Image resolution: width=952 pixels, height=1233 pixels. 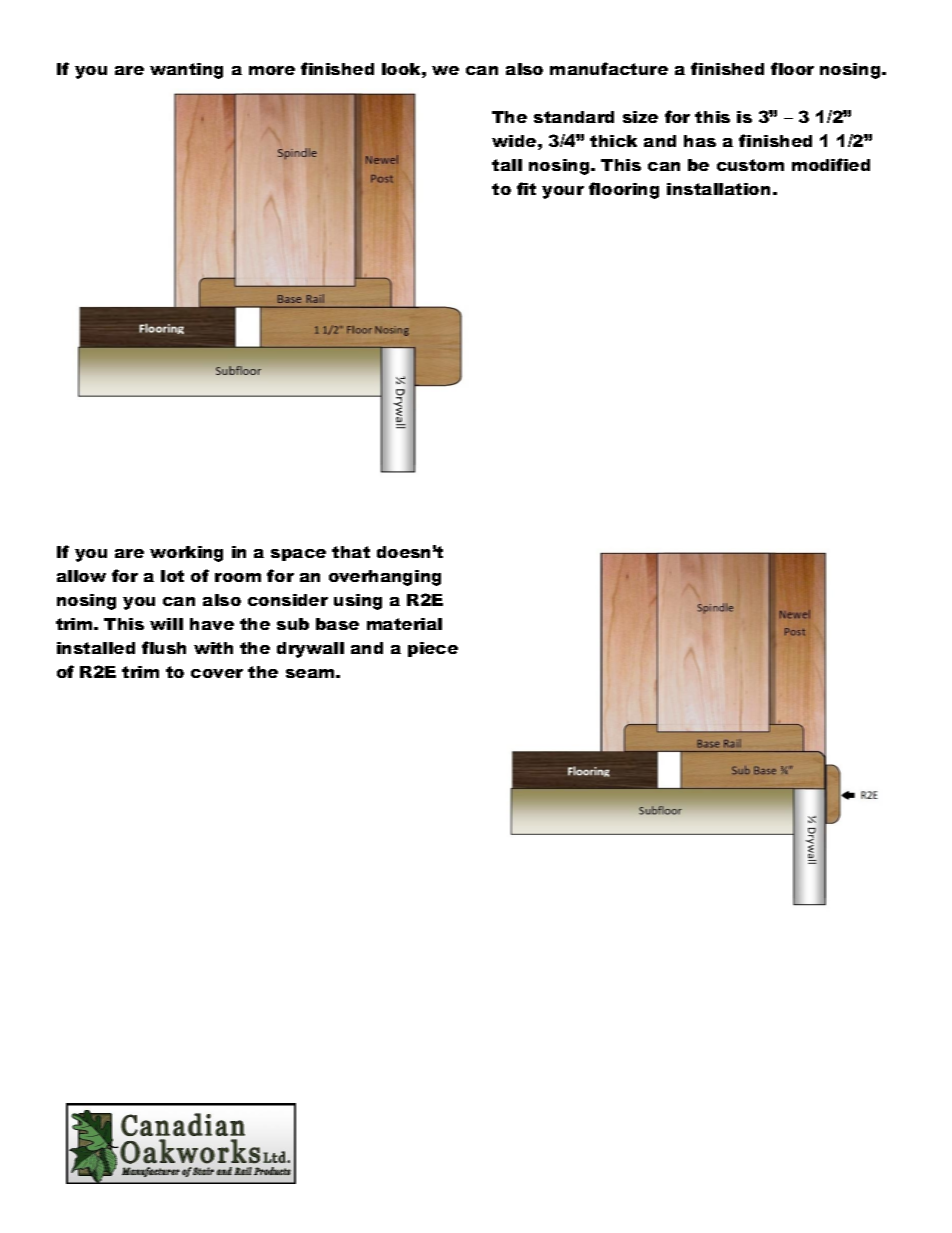 What do you see at coordinates (433, 649) in the image?
I see `piece` at bounding box center [433, 649].
